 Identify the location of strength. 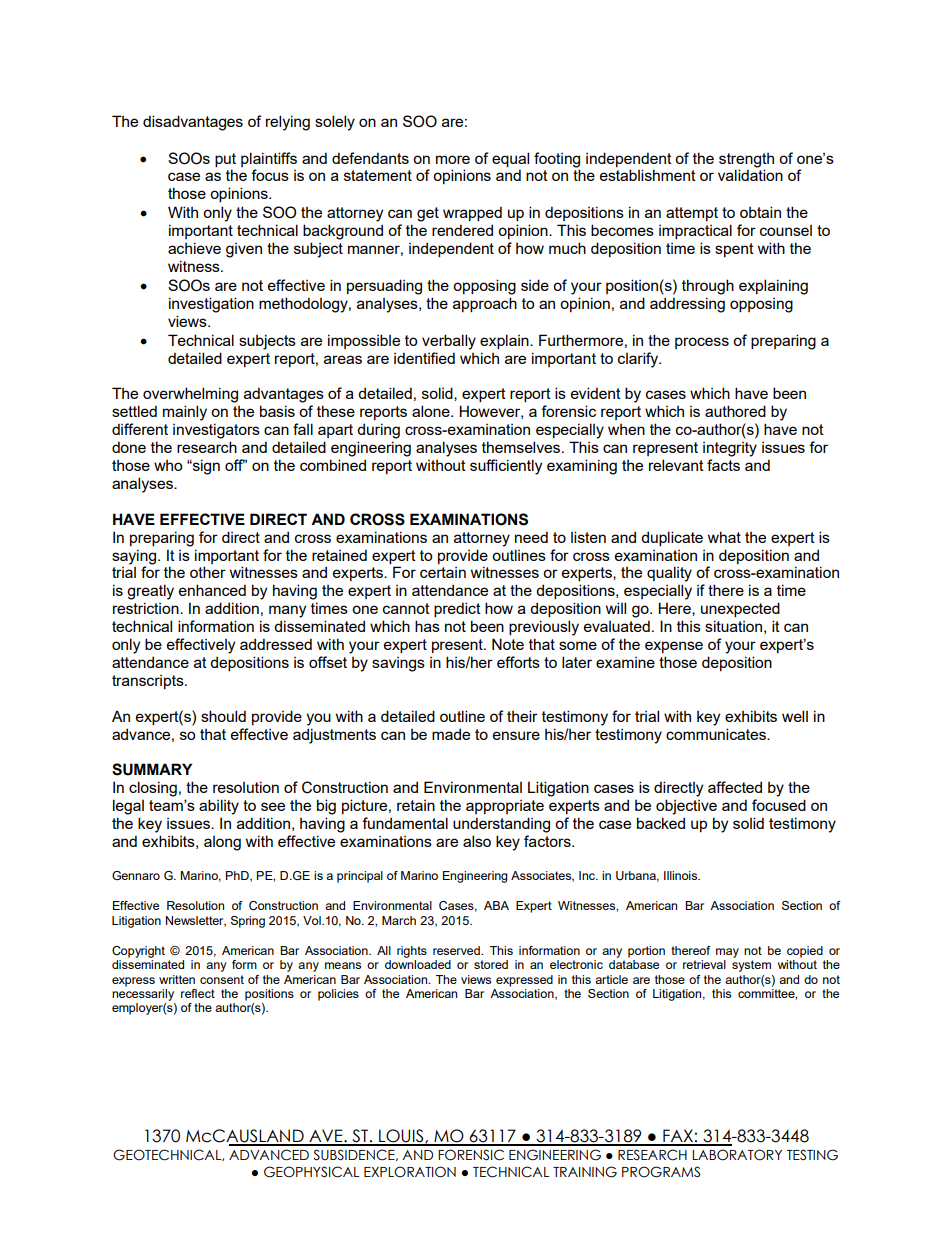
(746, 160).
